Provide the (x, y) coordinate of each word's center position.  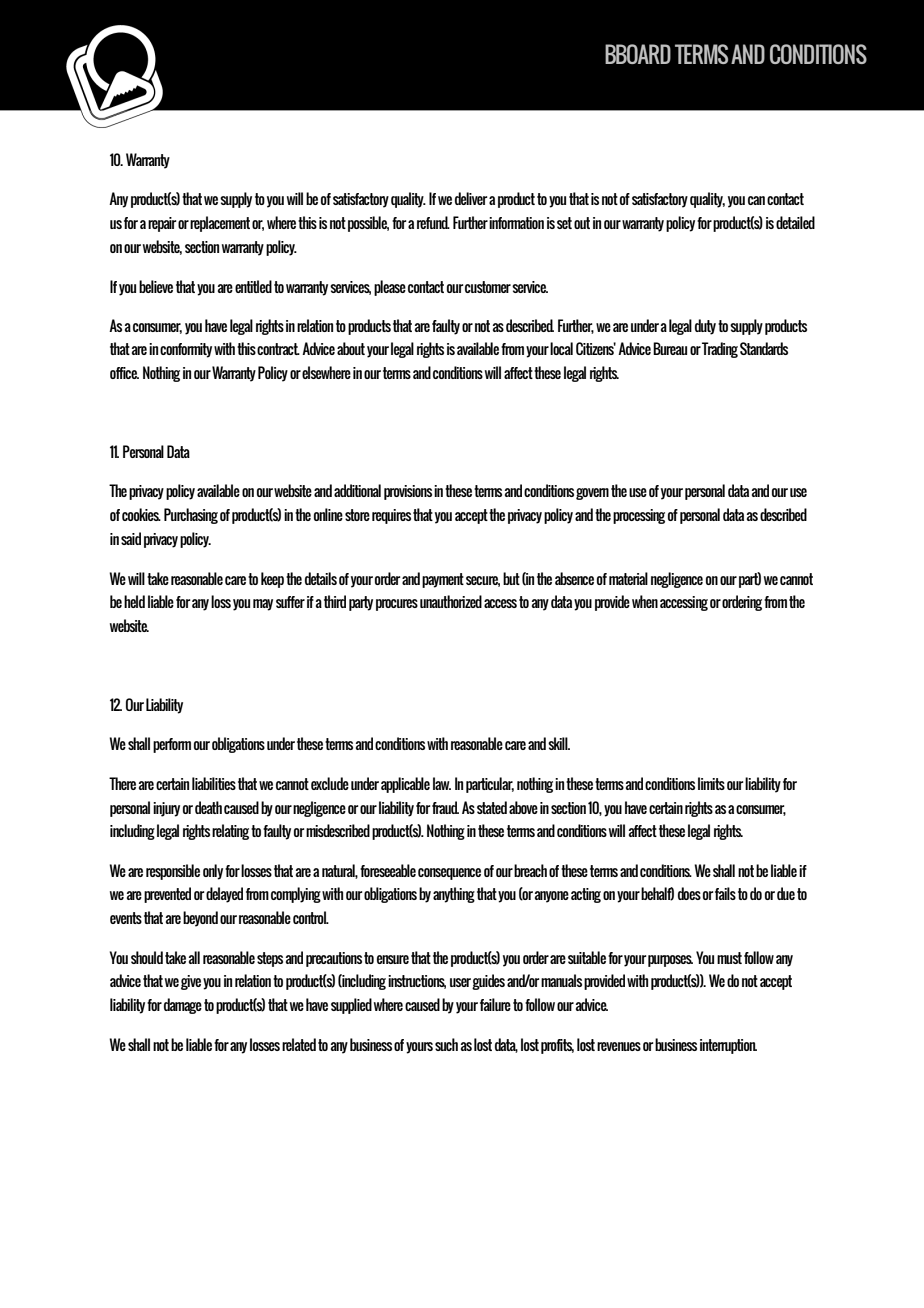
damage (183, 1006)
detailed (795, 222)
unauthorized (451, 601)
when (645, 601)
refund (433, 222)
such (446, 1044)
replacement (220, 224)
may (263, 605)
